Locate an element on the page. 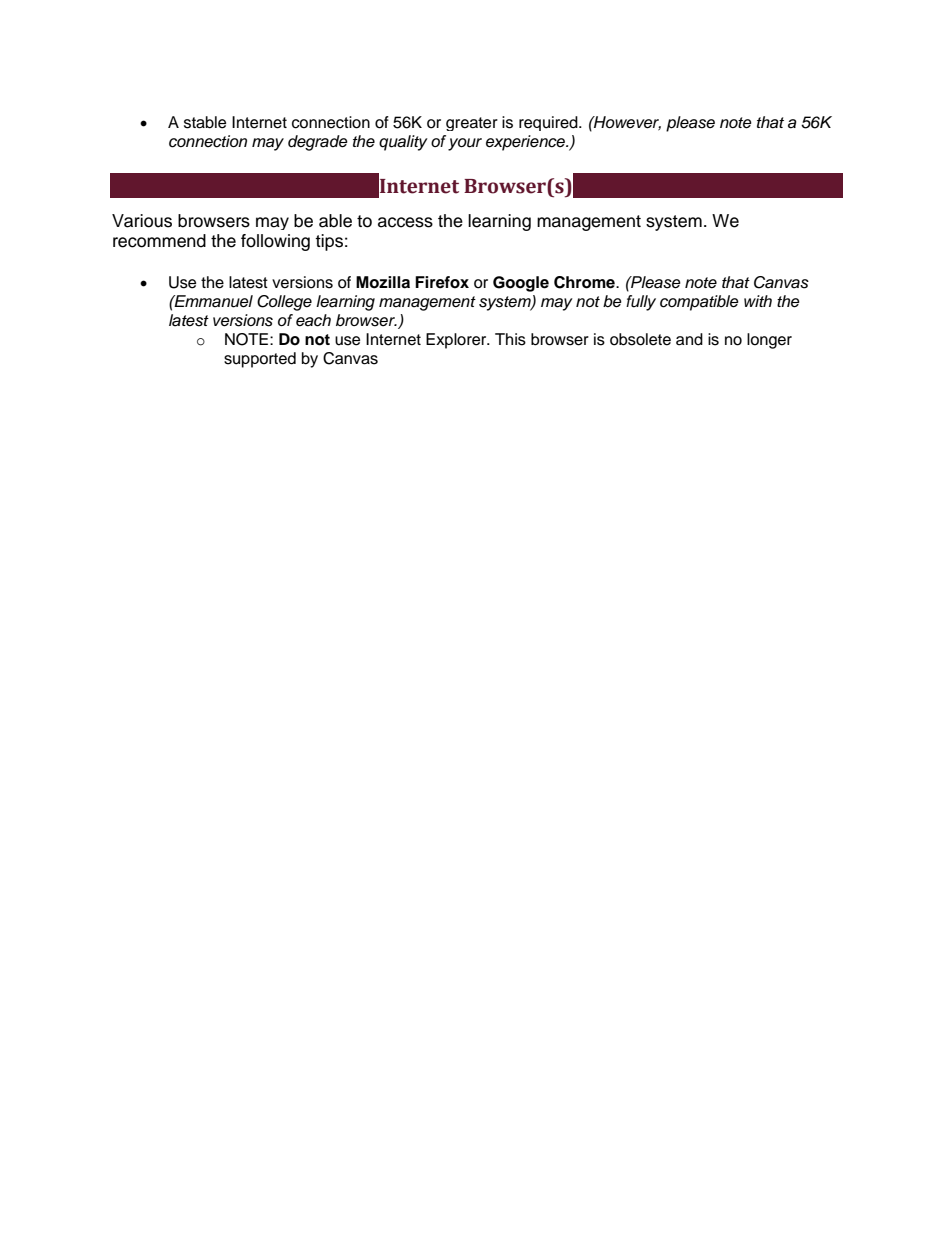 This image has height=1233, width=952. Chrome is located at coordinates (585, 282).
